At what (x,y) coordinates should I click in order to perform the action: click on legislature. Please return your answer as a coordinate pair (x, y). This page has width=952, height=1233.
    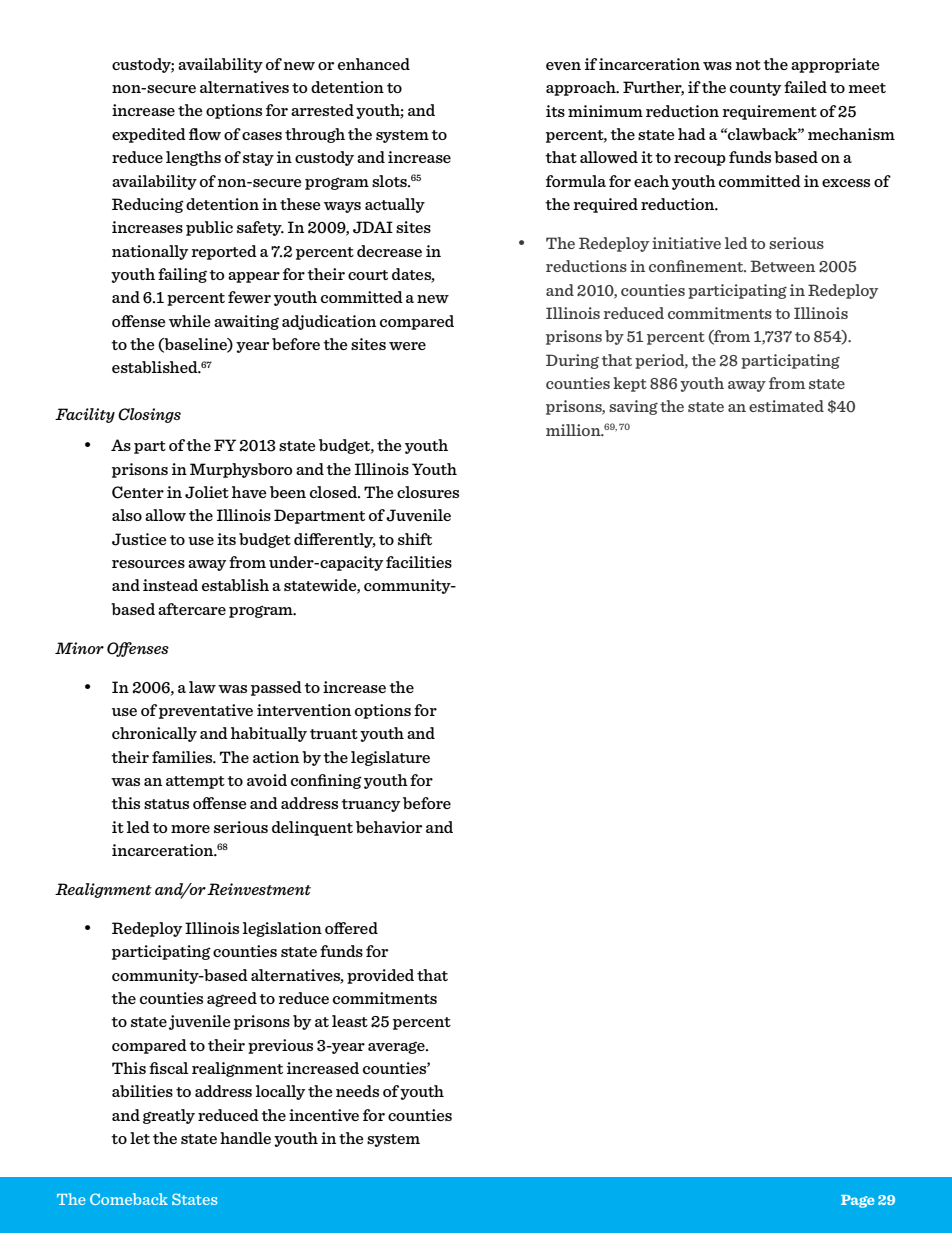
    Looking at the image, I should click on (390, 758).
